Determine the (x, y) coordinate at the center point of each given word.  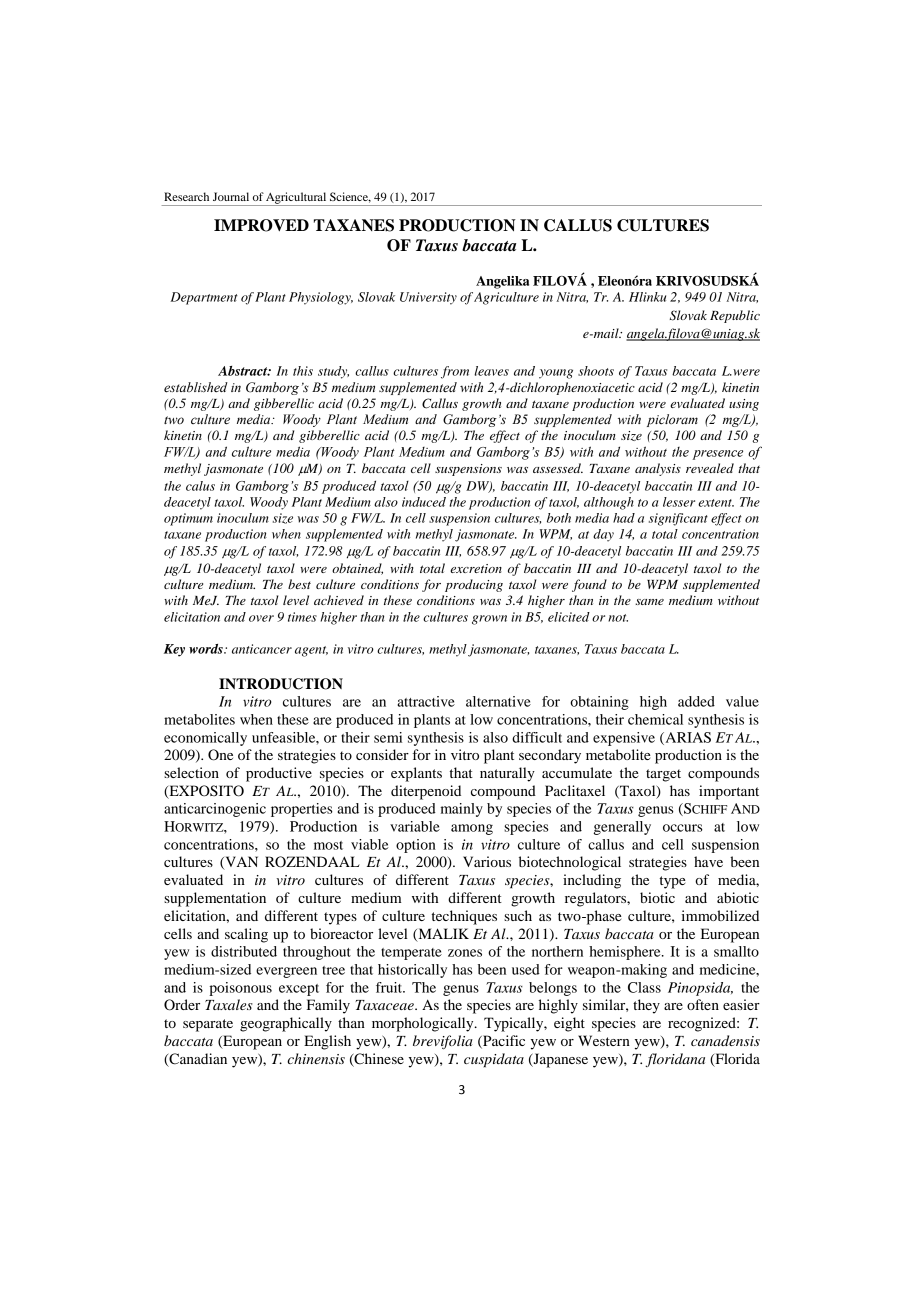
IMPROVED (261, 225)
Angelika (502, 282)
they (646, 1006)
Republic (735, 316)
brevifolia (443, 1042)
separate (208, 1025)
